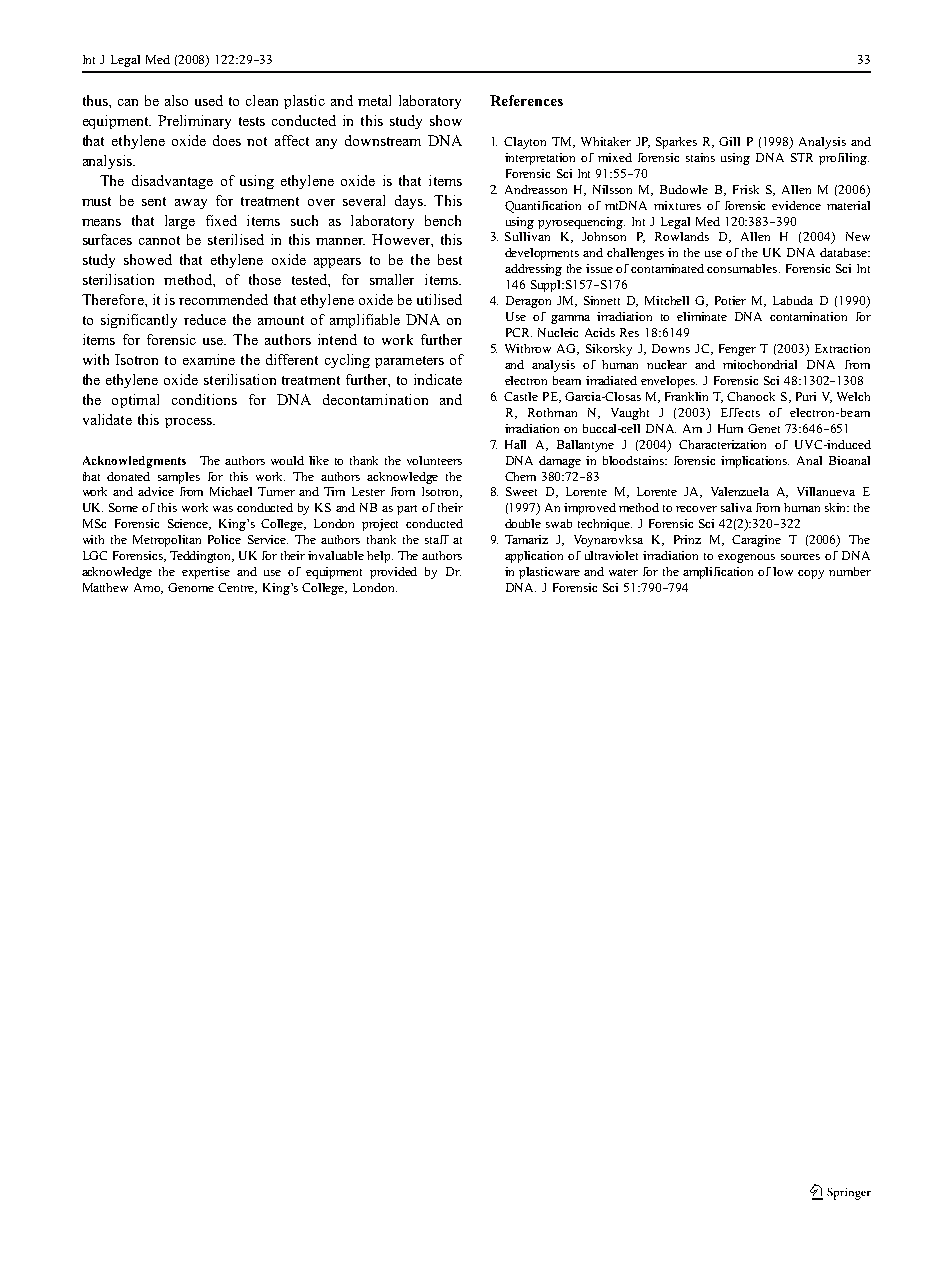 The width and height of the screenshot is (952, 1265). Describe the element at coordinates (206, 573) in the screenshot. I see `expertise` at that location.
